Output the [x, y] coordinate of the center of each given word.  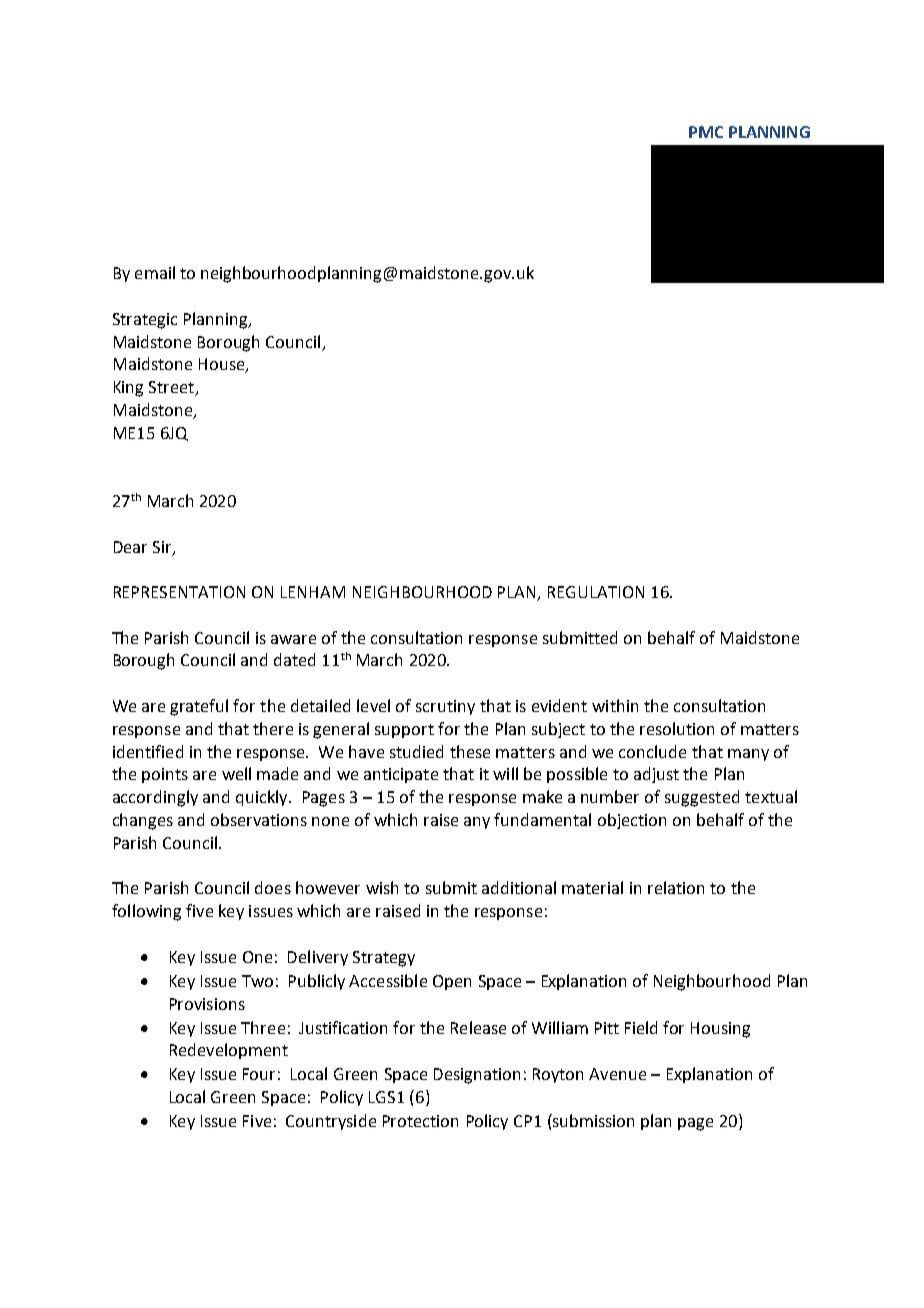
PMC [706, 132]
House [223, 365]
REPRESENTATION [179, 592]
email [155, 272]
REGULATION [596, 592]
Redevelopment [229, 1051]
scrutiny [445, 707]
